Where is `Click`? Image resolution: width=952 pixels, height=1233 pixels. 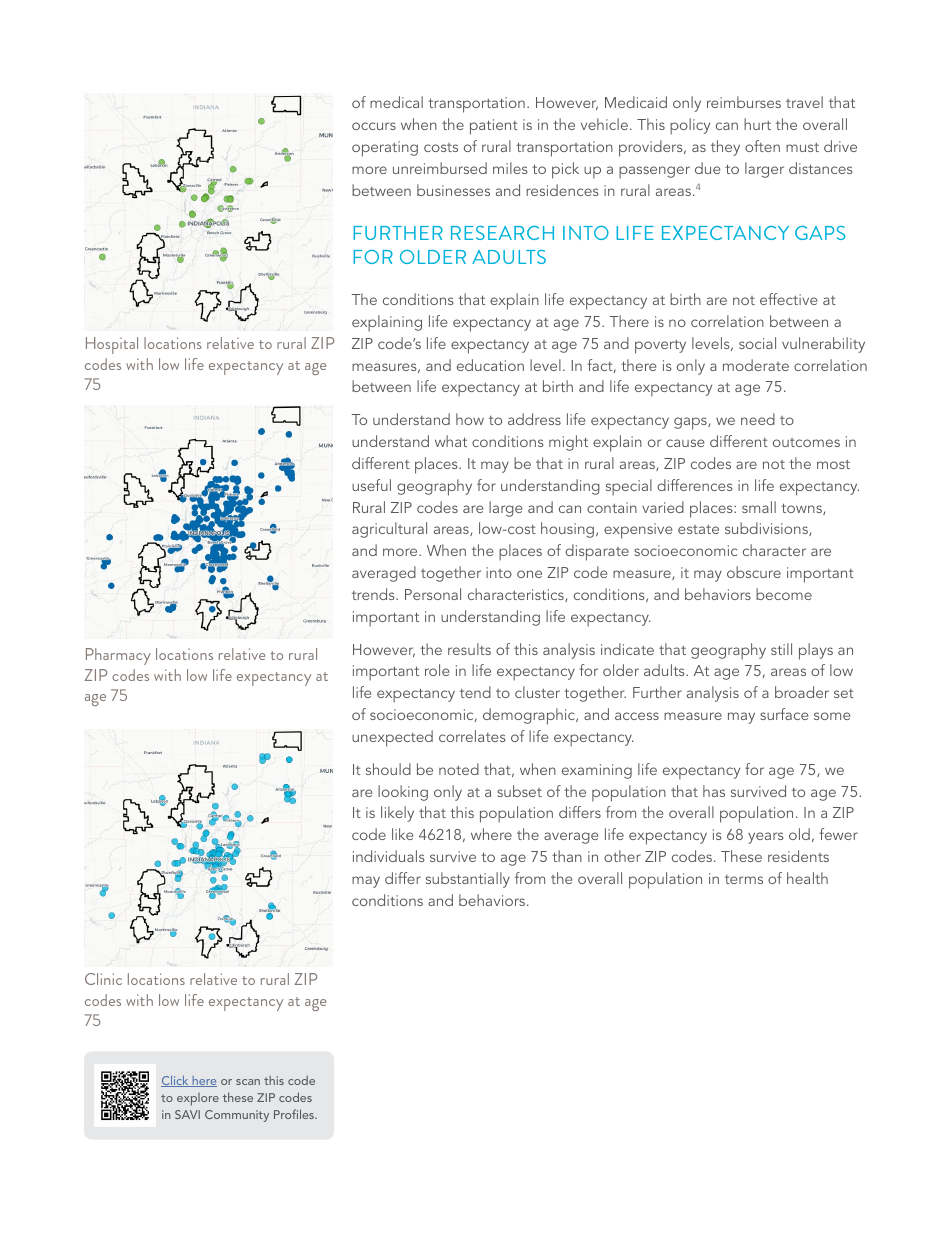
Click is located at coordinates (176, 1081).
